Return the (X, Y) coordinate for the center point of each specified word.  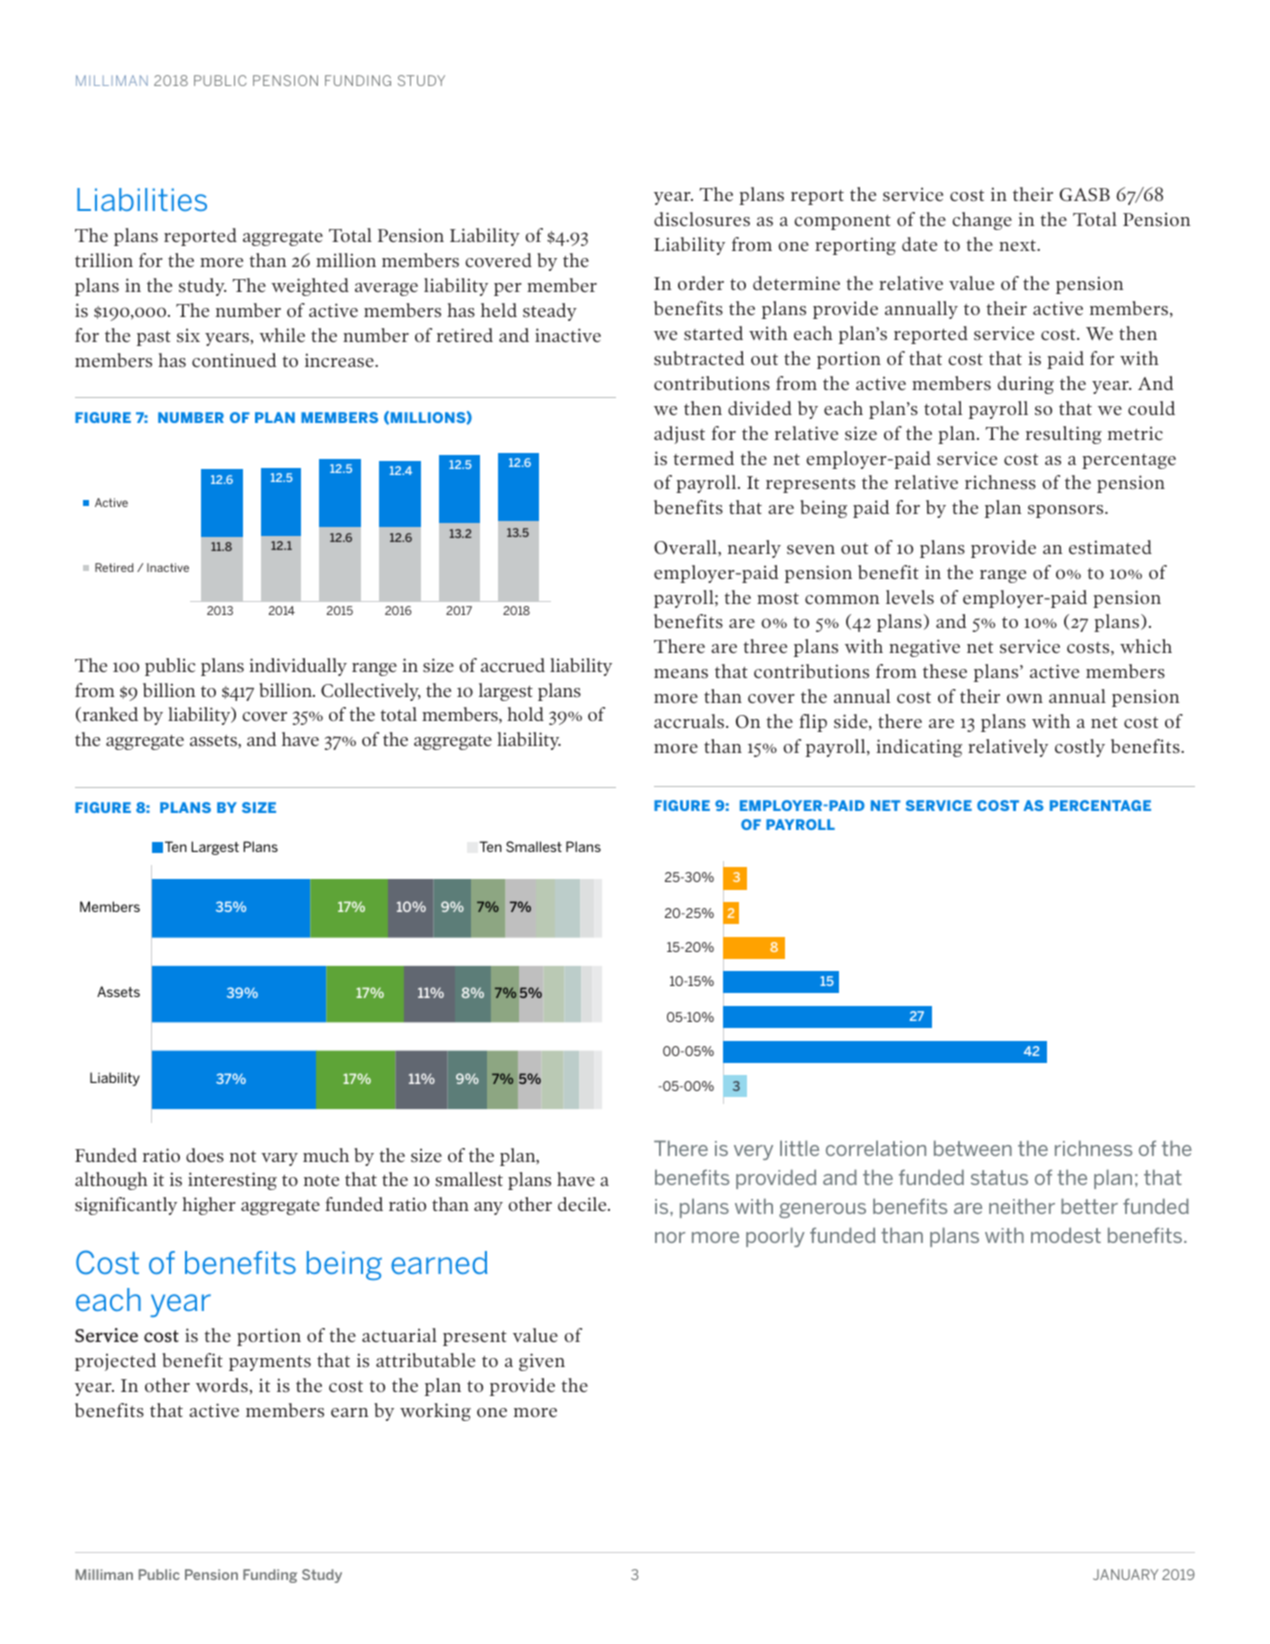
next (1018, 245)
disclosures (702, 219)
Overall (686, 548)
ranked (109, 715)
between (973, 1148)
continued (234, 360)
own (1025, 698)
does (205, 1155)
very (753, 1152)
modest (1066, 1235)
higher (209, 1206)
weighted (310, 287)
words (223, 1385)
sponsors (1067, 511)
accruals (690, 721)
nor (670, 1237)
